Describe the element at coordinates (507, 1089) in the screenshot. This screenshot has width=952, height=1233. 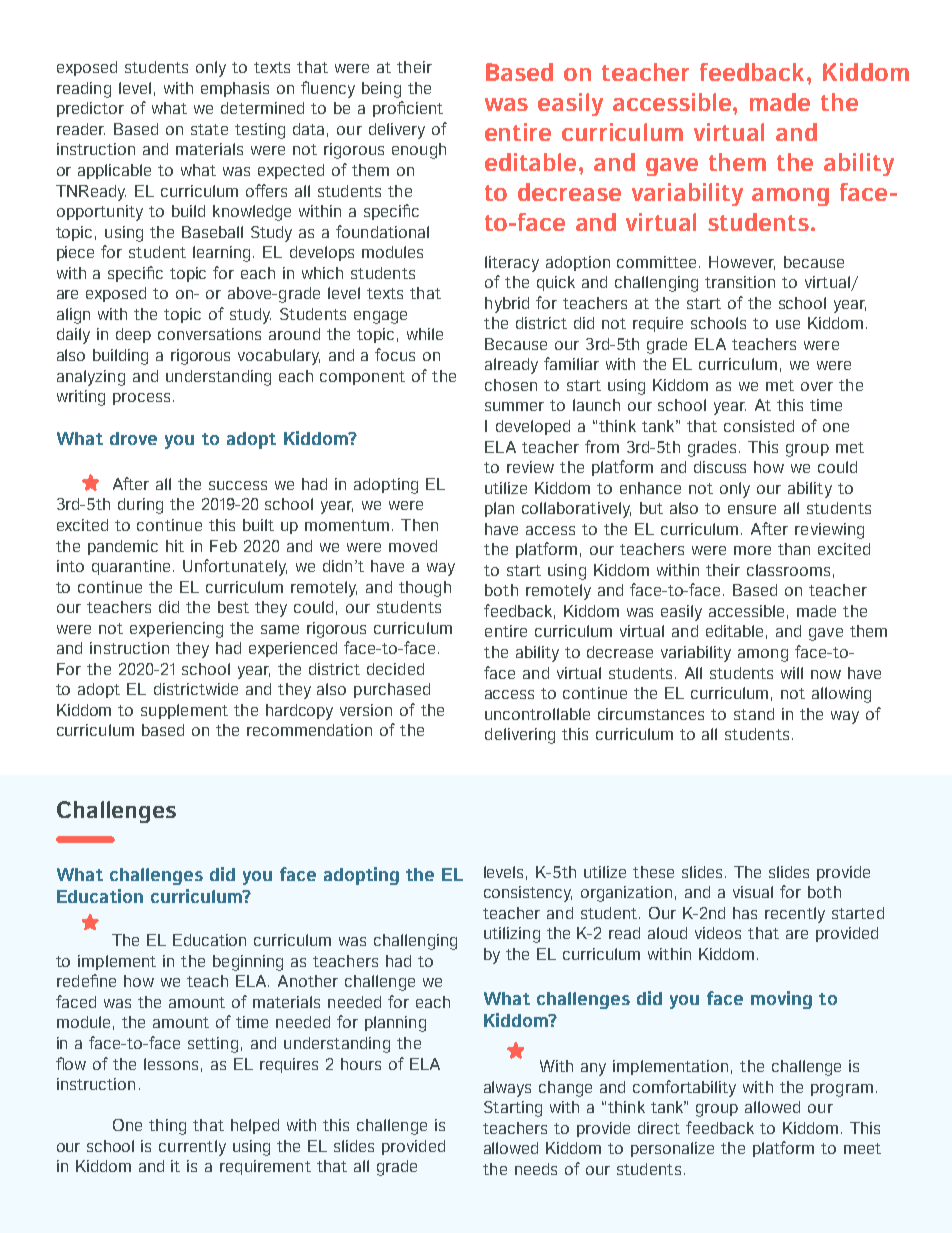
I see `always` at that location.
